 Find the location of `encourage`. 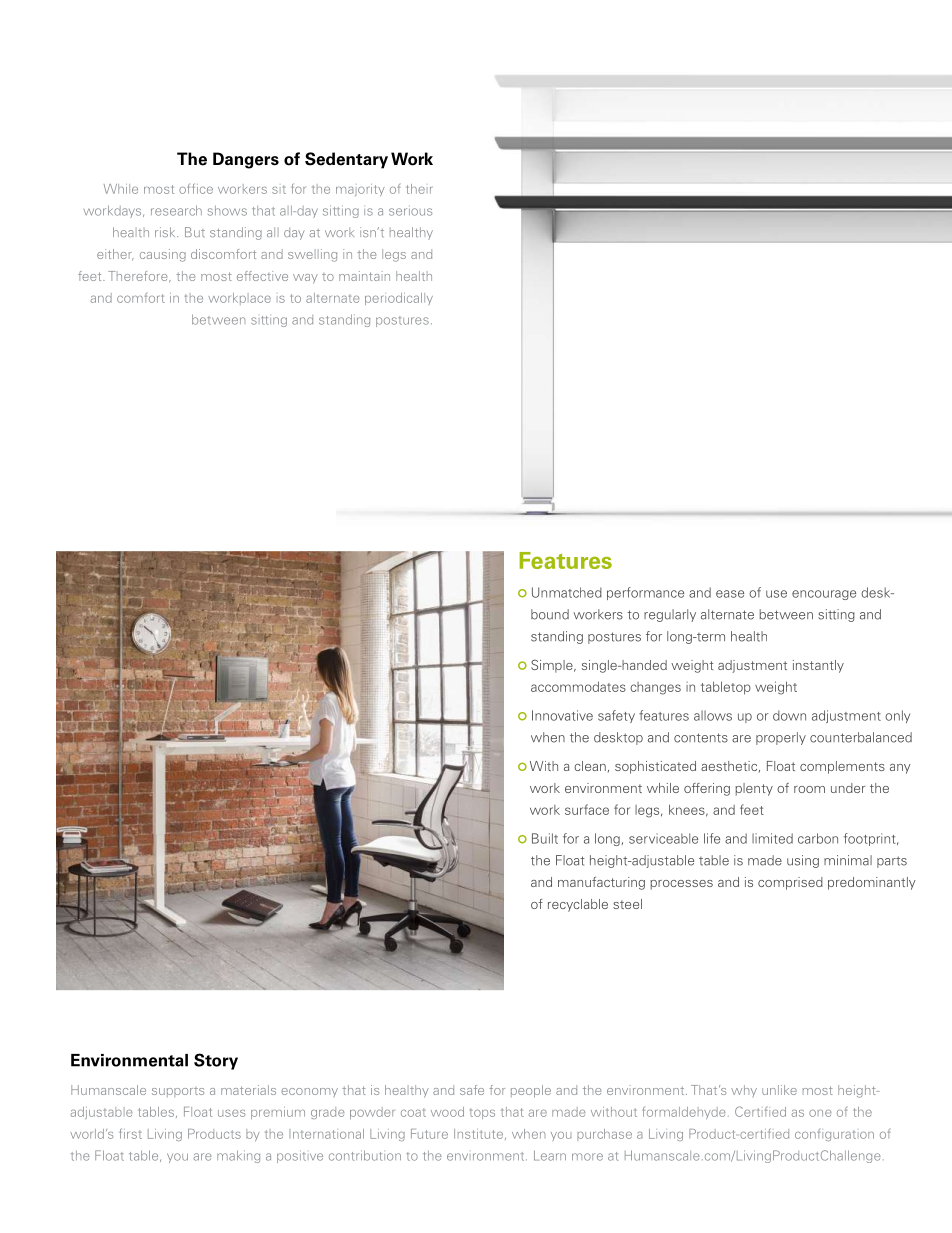

encourage is located at coordinates (824, 595).
